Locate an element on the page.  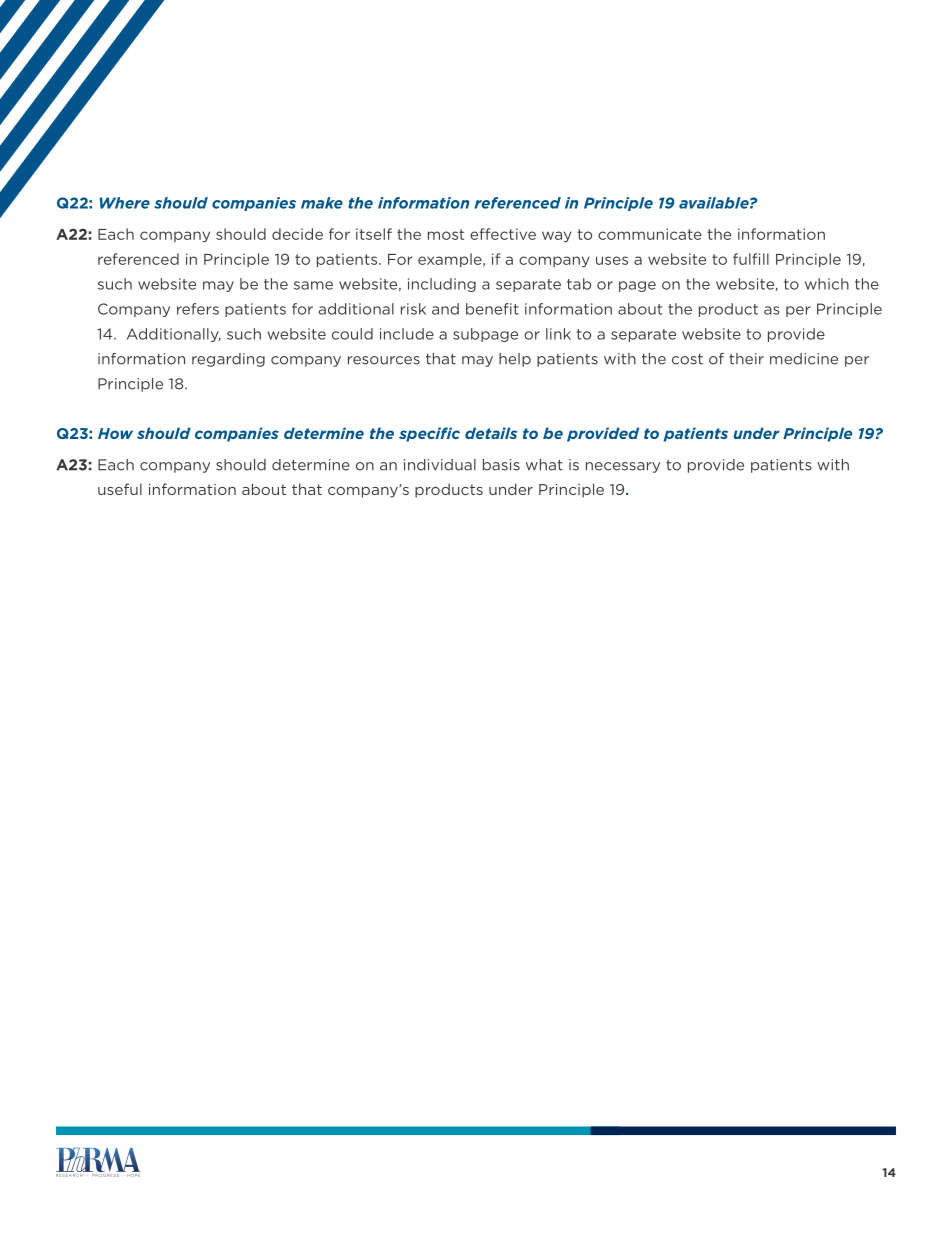
help is located at coordinates (515, 360).
